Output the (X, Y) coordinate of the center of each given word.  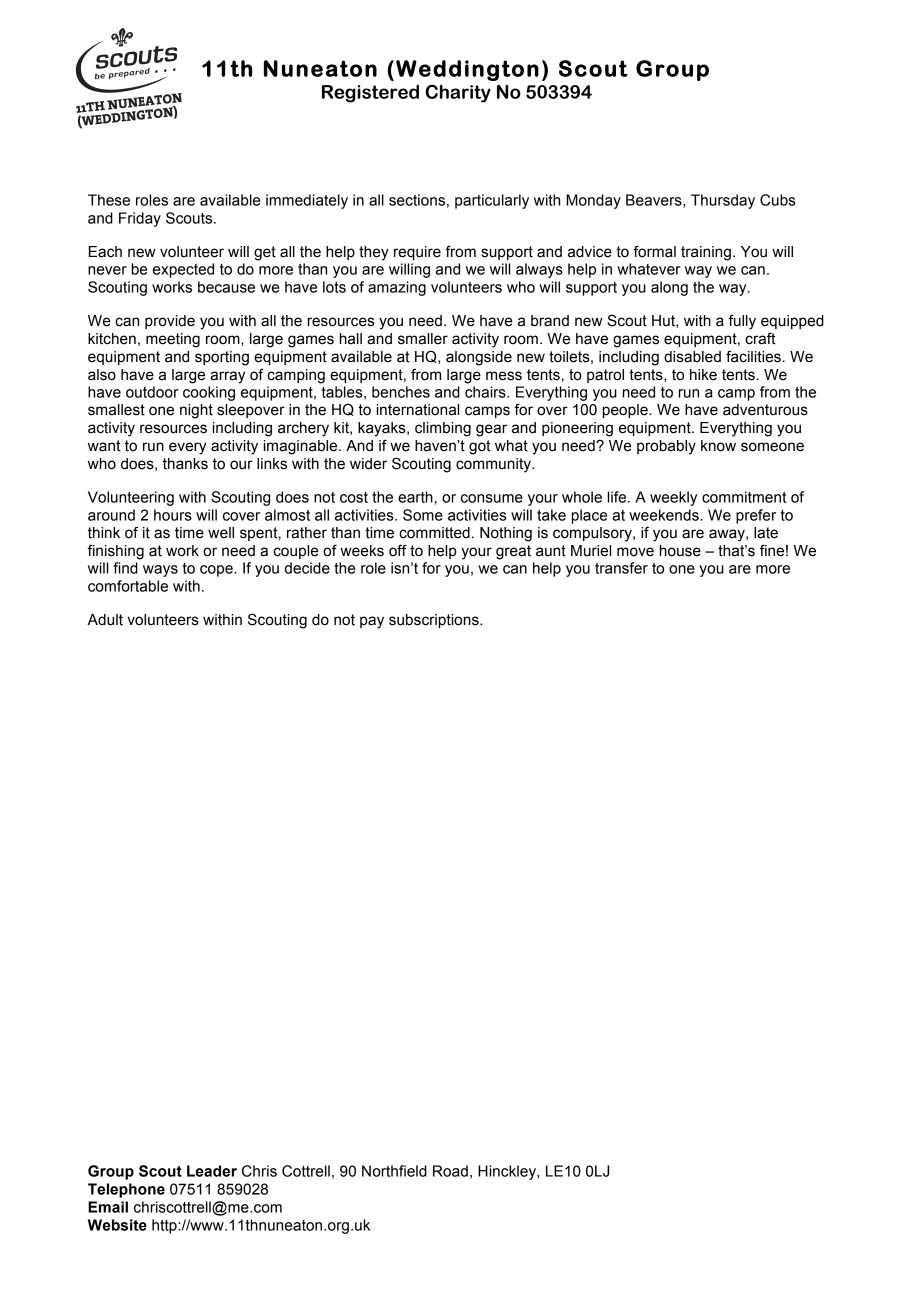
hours (173, 515)
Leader (212, 1171)
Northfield (394, 1171)
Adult (105, 620)
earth (415, 497)
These (109, 200)
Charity (458, 94)
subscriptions (435, 621)
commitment (744, 497)
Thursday (723, 201)
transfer (621, 568)
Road (450, 1171)
